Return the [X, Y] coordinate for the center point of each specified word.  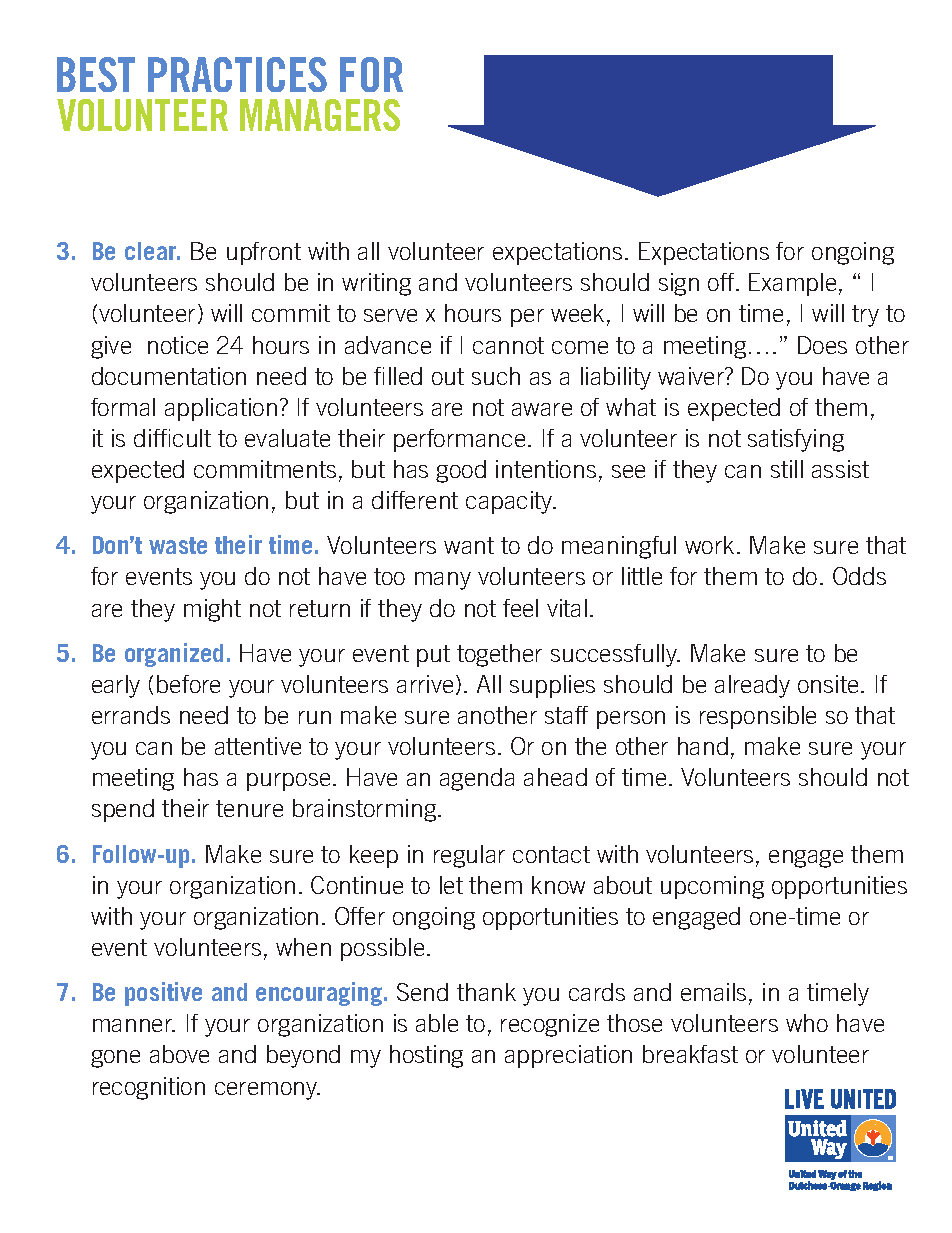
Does [822, 345]
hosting [426, 1056]
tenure [249, 808]
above [179, 1054]
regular [469, 856]
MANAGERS [320, 115]
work [709, 545]
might [212, 610]
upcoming [712, 887]
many [443, 581]
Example [792, 284]
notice [178, 345]
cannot [508, 345]
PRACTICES [237, 74]
